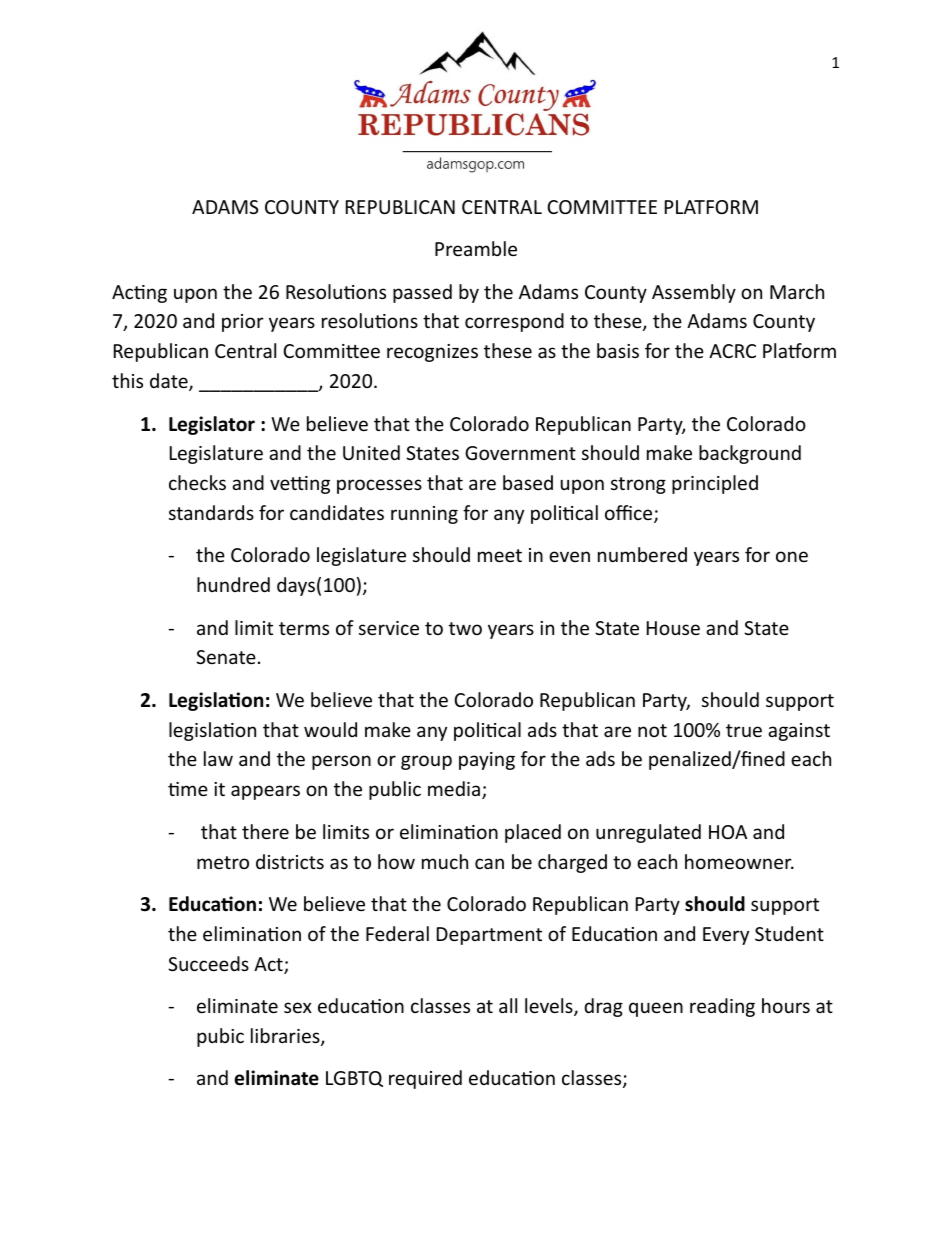 This screenshot has width=952, height=1233. What do you see at coordinates (711, 207) in the screenshot?
I see `PLATFORM` at bounding box center [711, 207].
